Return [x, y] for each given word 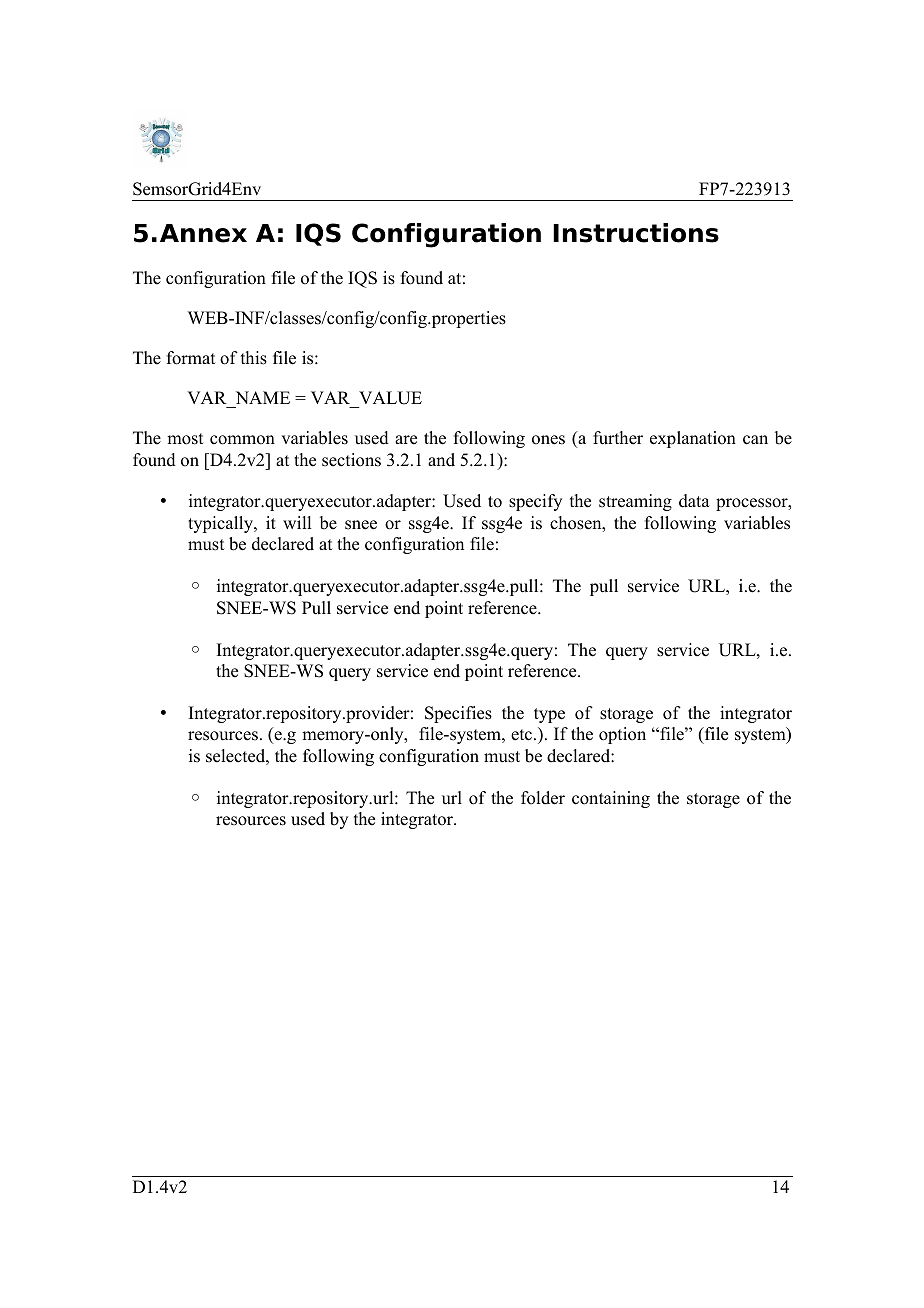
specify [535, 502]
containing [611, 799]
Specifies [458, 714]
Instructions [636, 233]
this [254, 358]
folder [543, 798]
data [694, 501]
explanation [693, 439]
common [242, 440]
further [618, 438]
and [441, 460]
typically [221, 524]
